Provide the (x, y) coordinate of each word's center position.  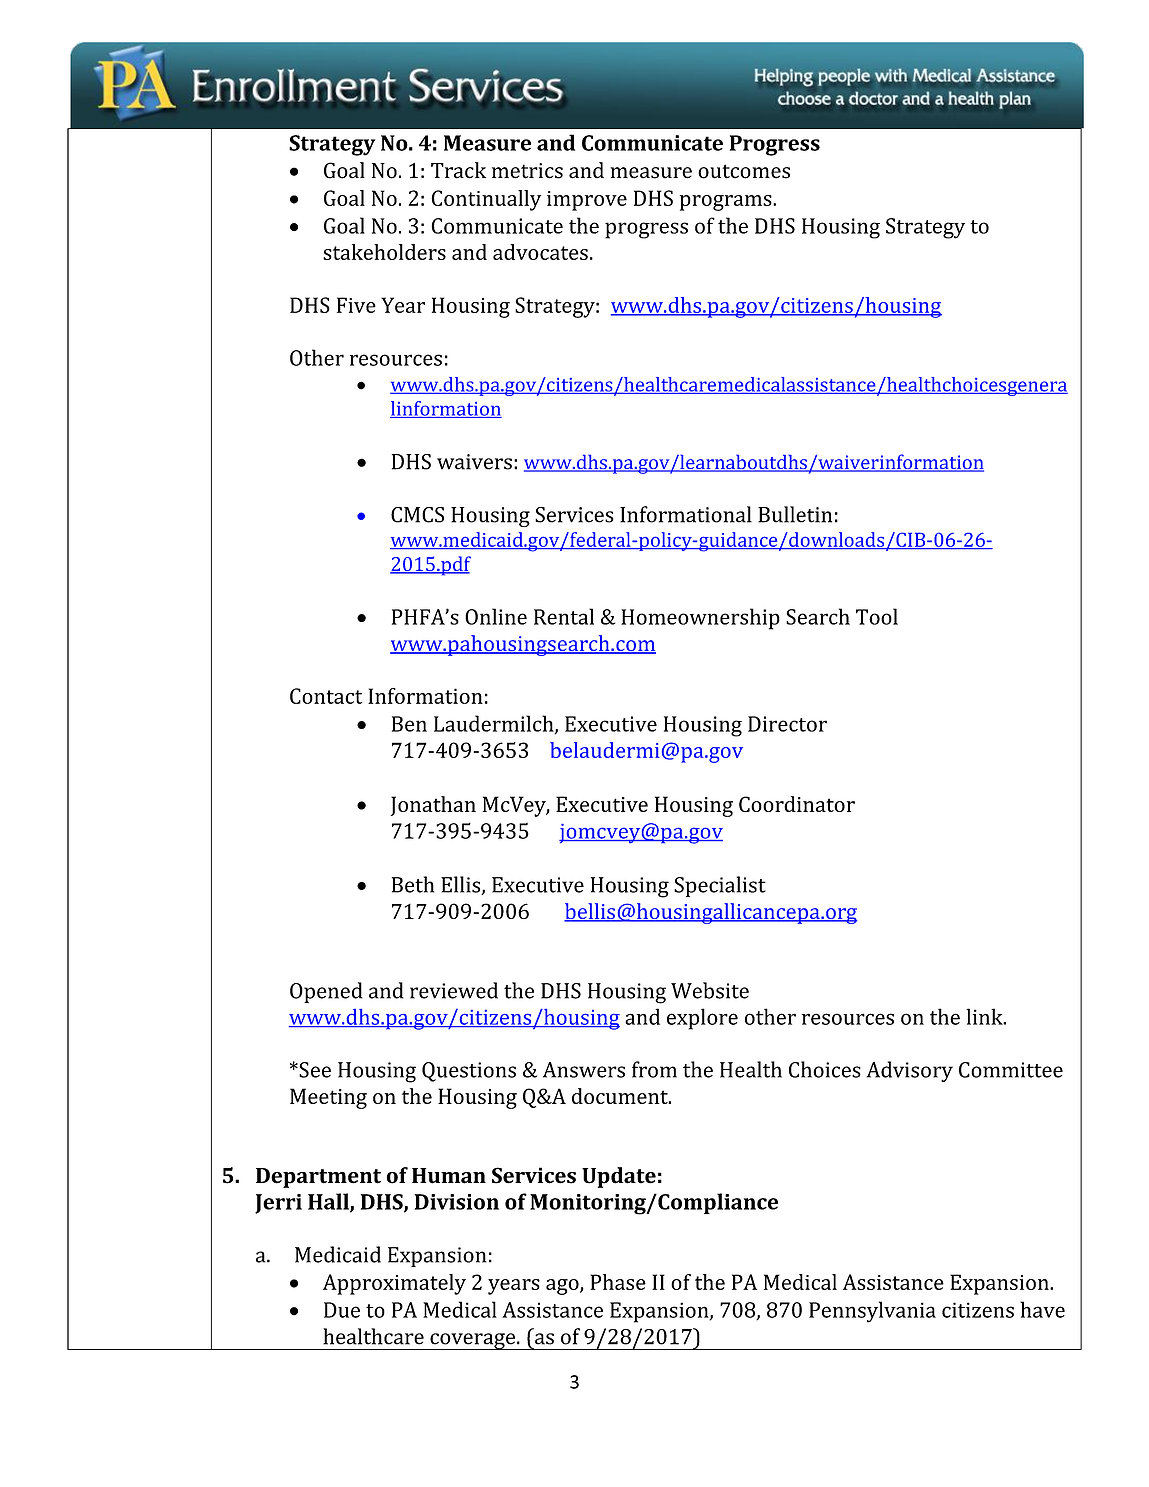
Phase (618, 1282)
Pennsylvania (872, 1312)
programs (727, 203)
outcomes (744, 171)
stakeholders (384, 252)
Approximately (394, 1284)
